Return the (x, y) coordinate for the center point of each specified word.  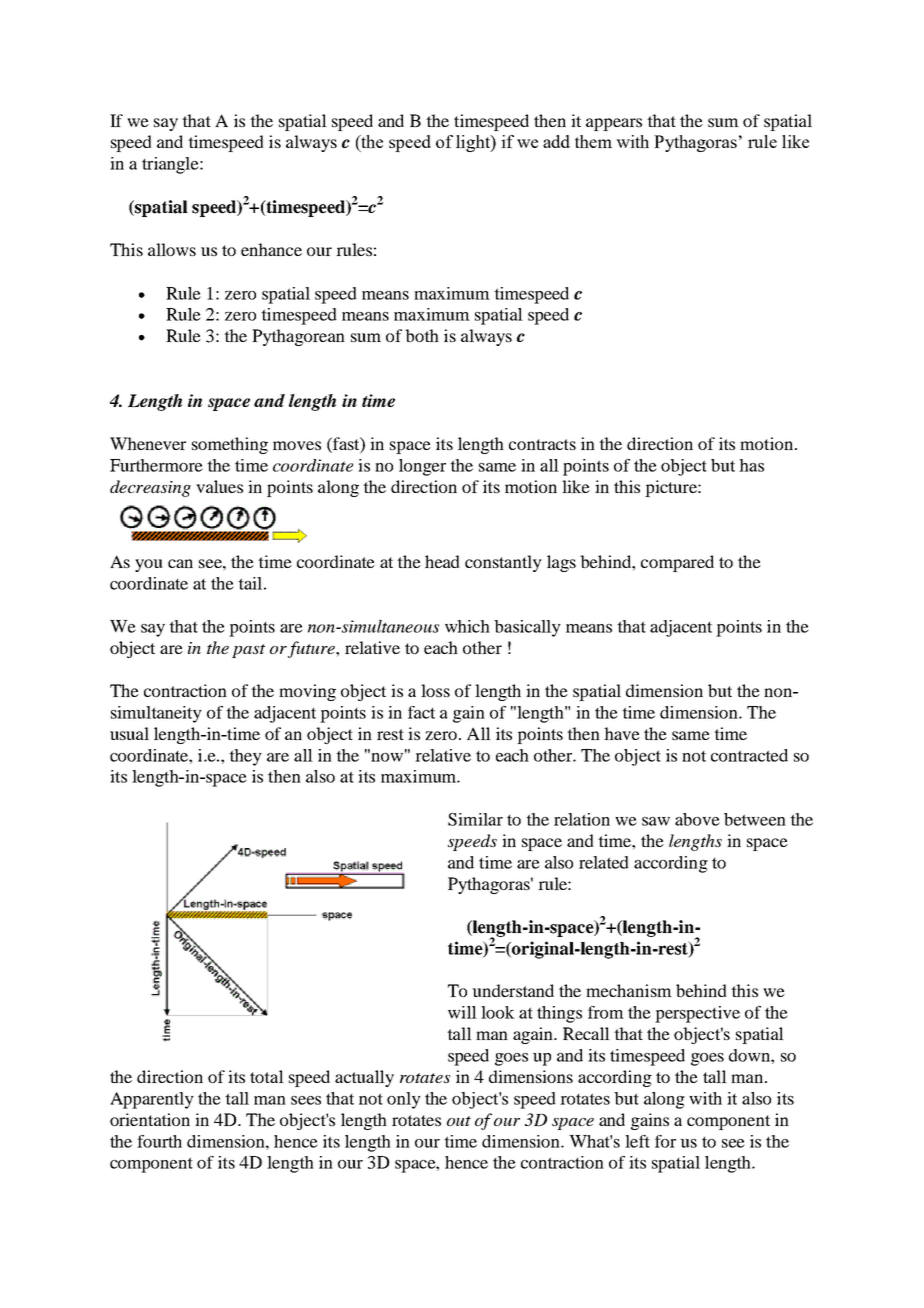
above (697, 819)
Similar (475, 819)
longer (422, 467)
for (665, 1141)
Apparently (152, 1100)
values (219, 486)
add (556, 141)
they (245, 757)
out (459, 1121)
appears (614, 124)
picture (672, 488)
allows (172, 249)
